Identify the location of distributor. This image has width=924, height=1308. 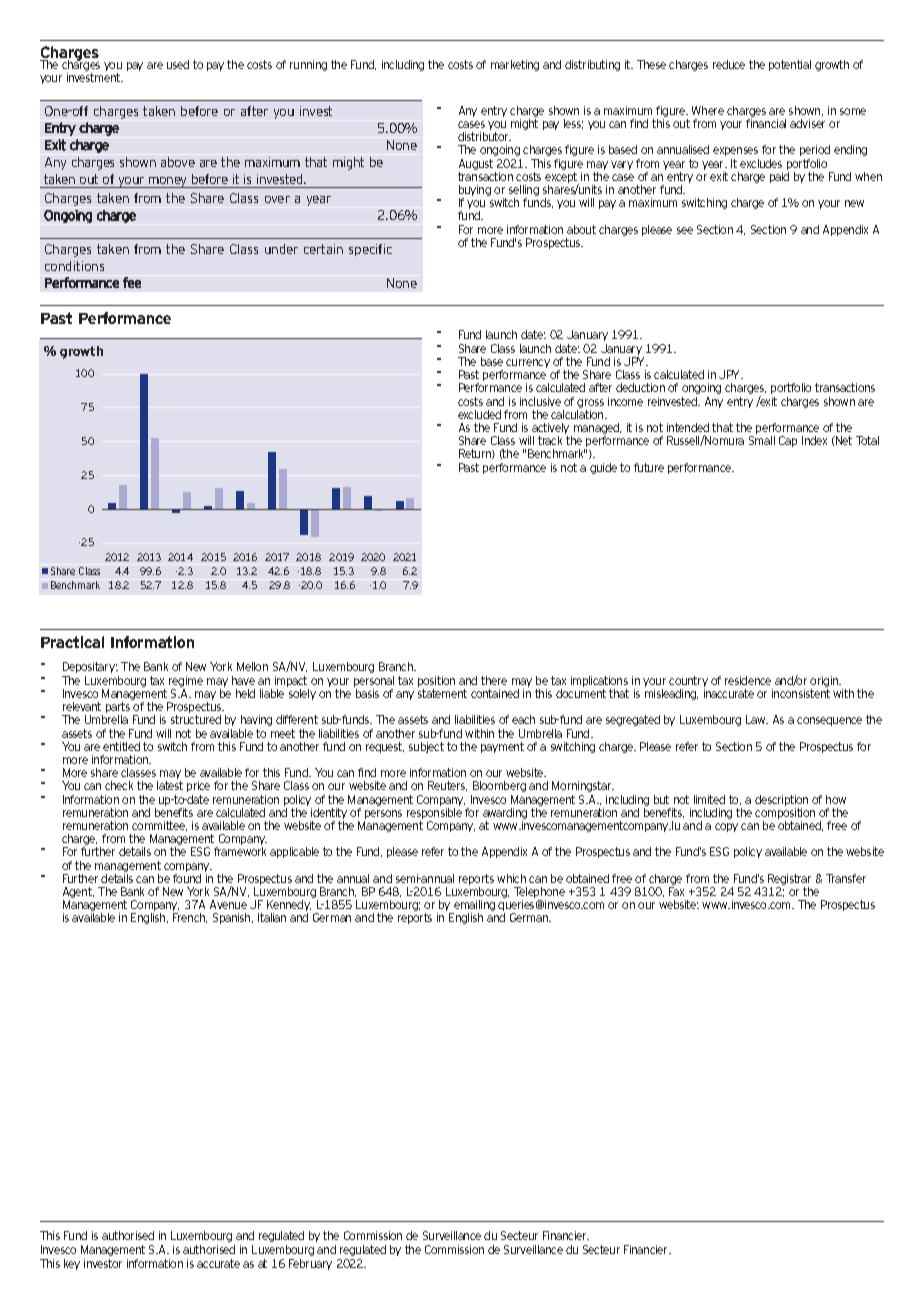
(484, 136).
